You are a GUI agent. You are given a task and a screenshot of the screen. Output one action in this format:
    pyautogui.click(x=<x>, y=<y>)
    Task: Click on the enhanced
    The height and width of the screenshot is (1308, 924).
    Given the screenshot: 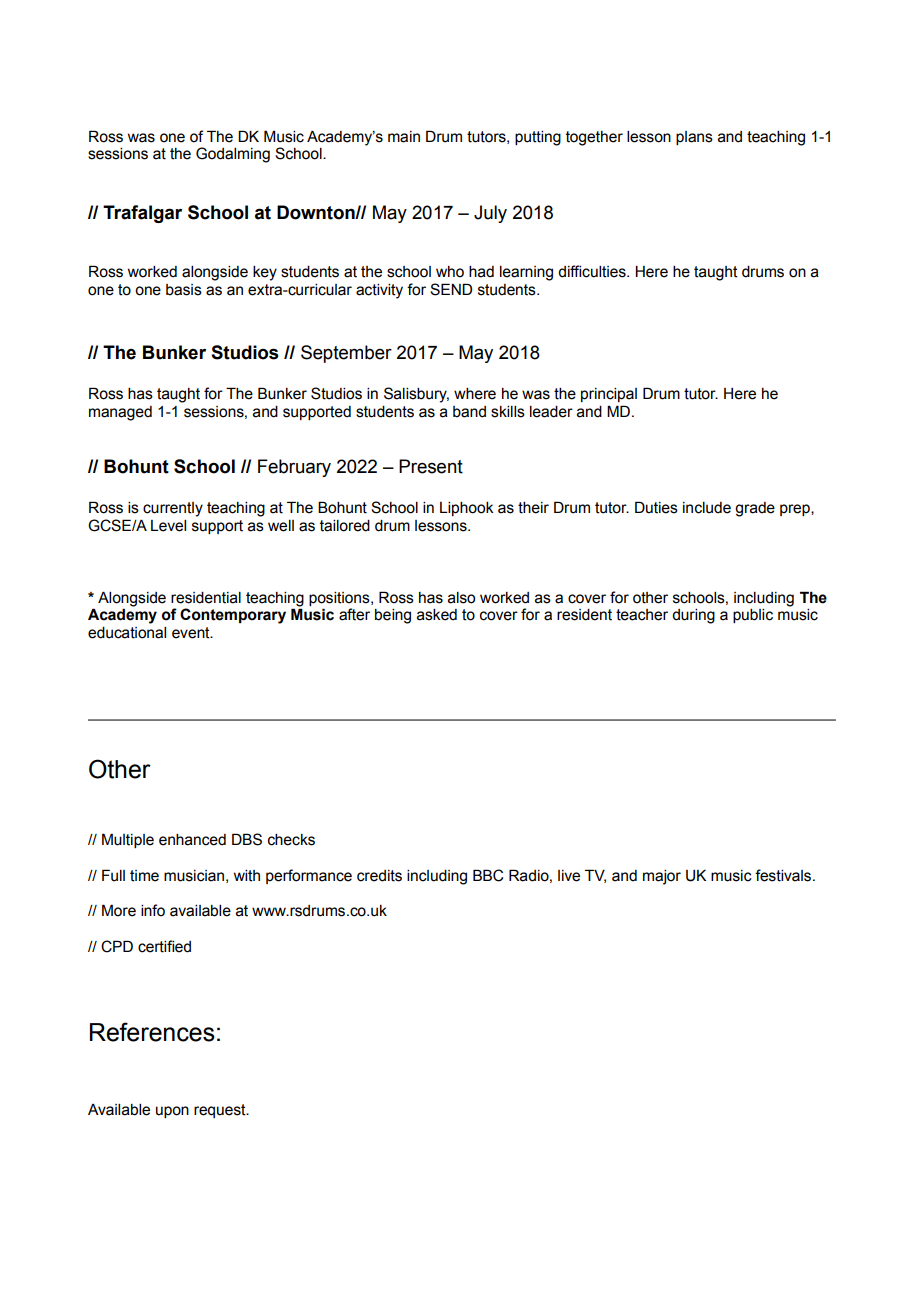 What is the action you would take?
    pyautogui.click(x=192, y=840)
